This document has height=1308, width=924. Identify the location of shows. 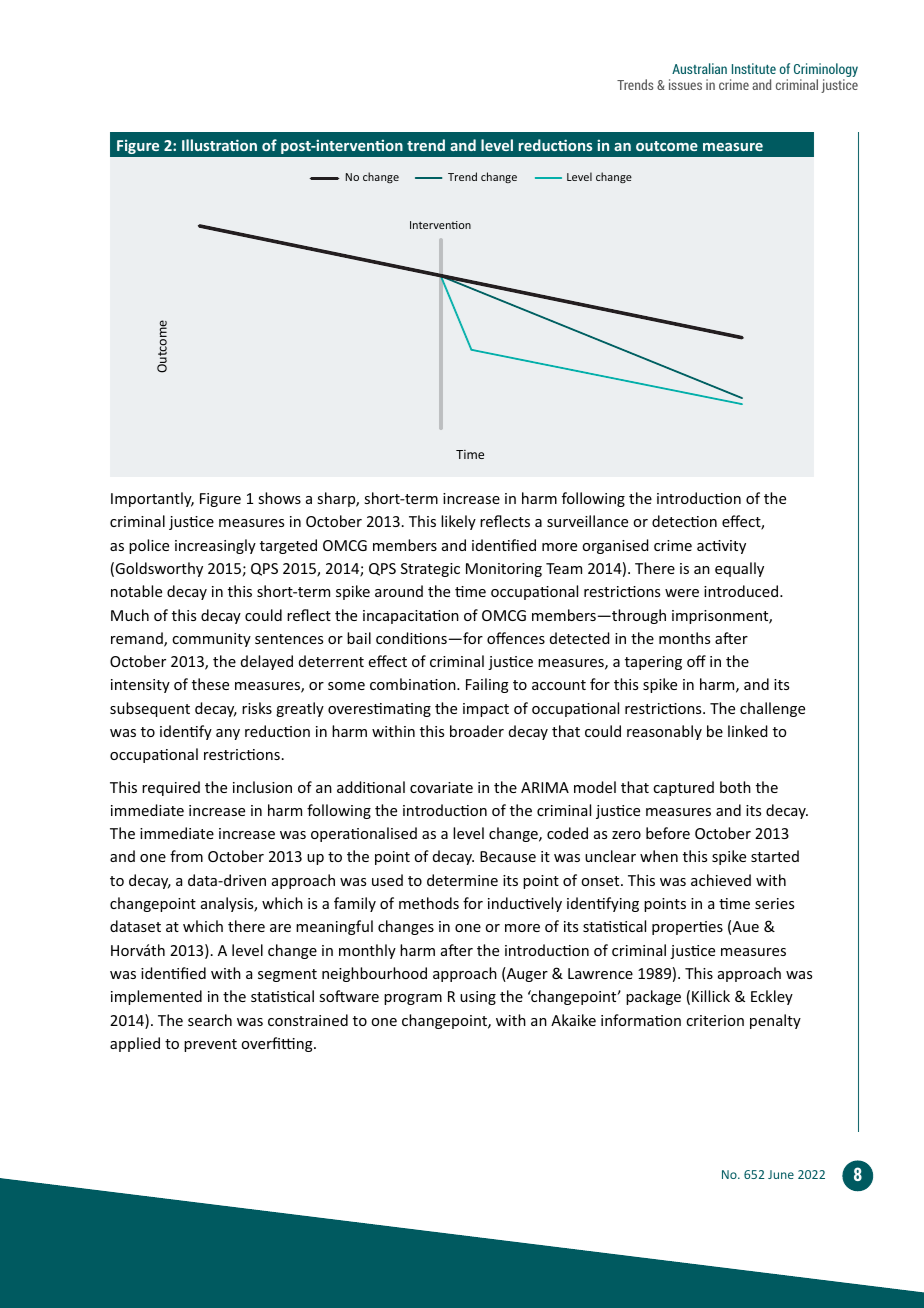
(279, 498).
